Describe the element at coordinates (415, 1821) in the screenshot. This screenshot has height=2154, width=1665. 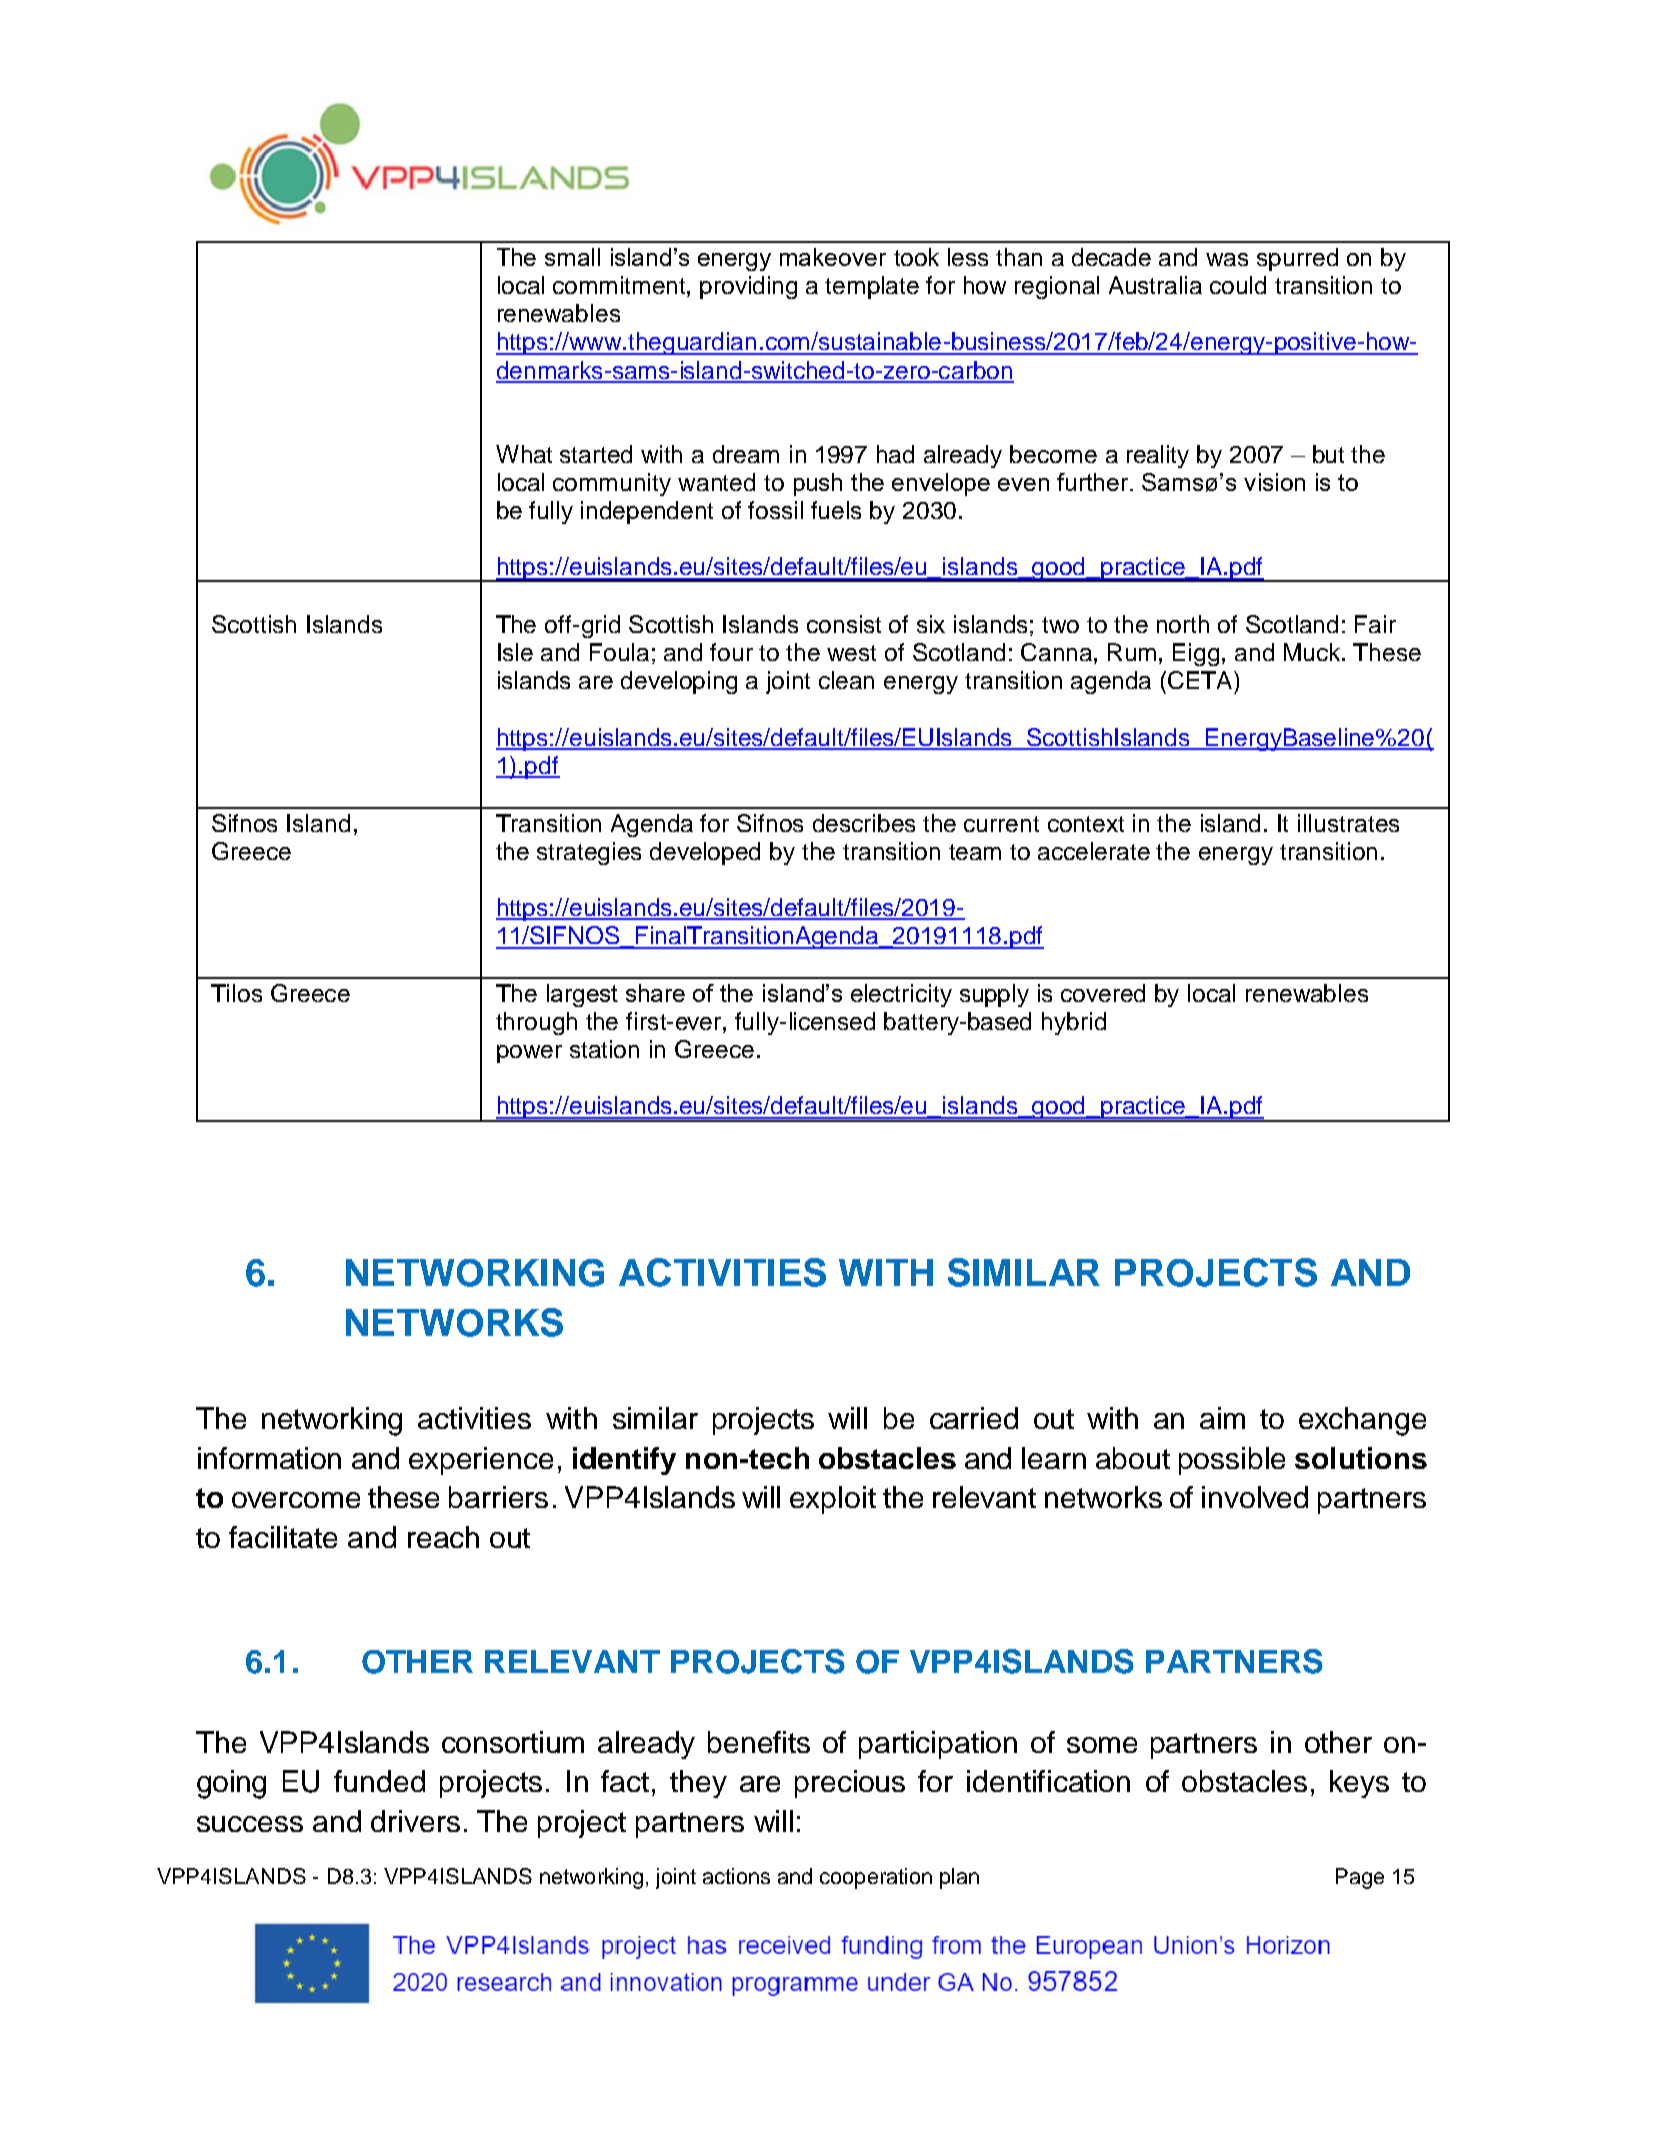
I see `drivers` at that location.
